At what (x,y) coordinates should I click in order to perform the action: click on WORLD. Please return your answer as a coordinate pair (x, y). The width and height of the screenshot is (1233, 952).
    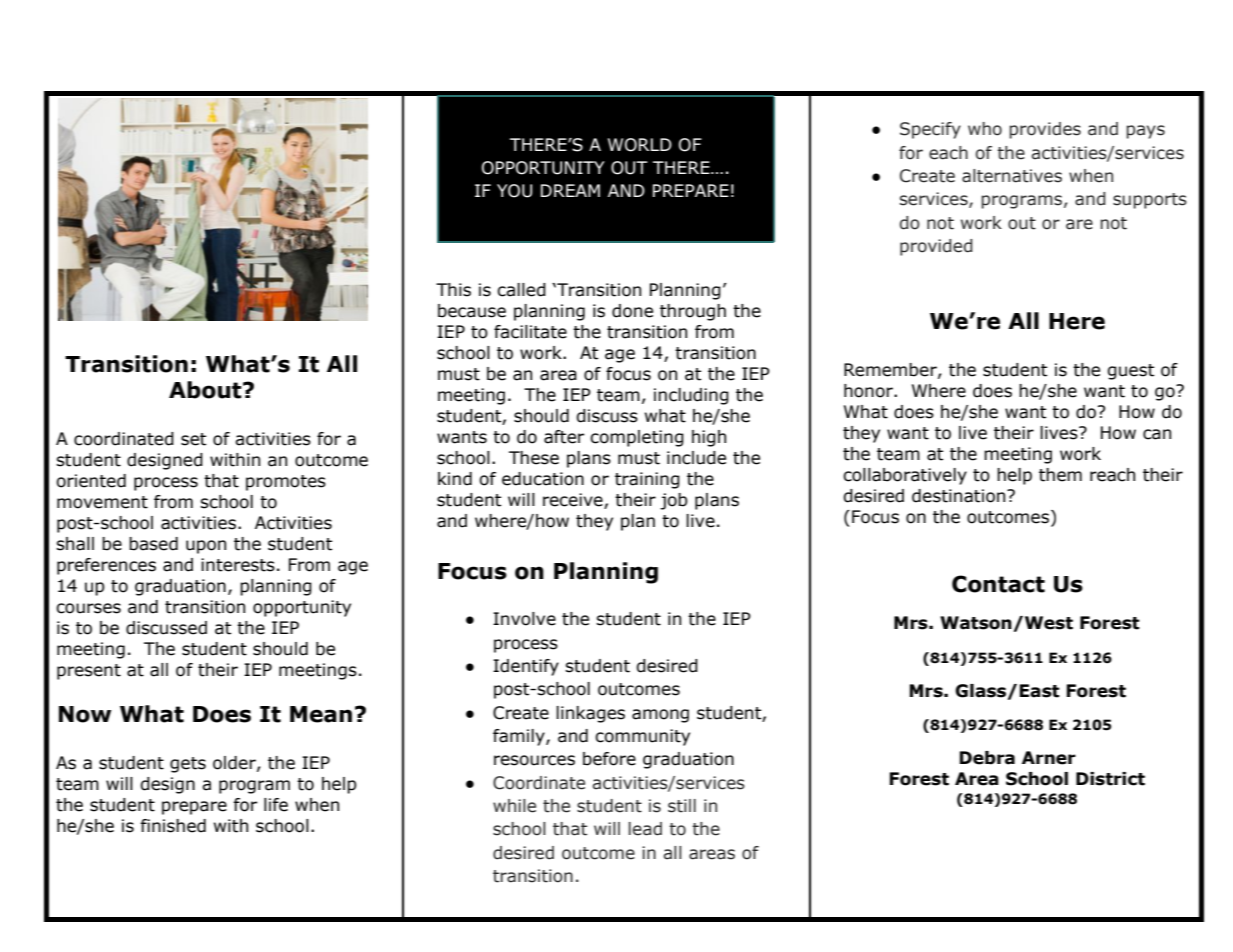
    Looking at the image, I should click on (640, 145).
